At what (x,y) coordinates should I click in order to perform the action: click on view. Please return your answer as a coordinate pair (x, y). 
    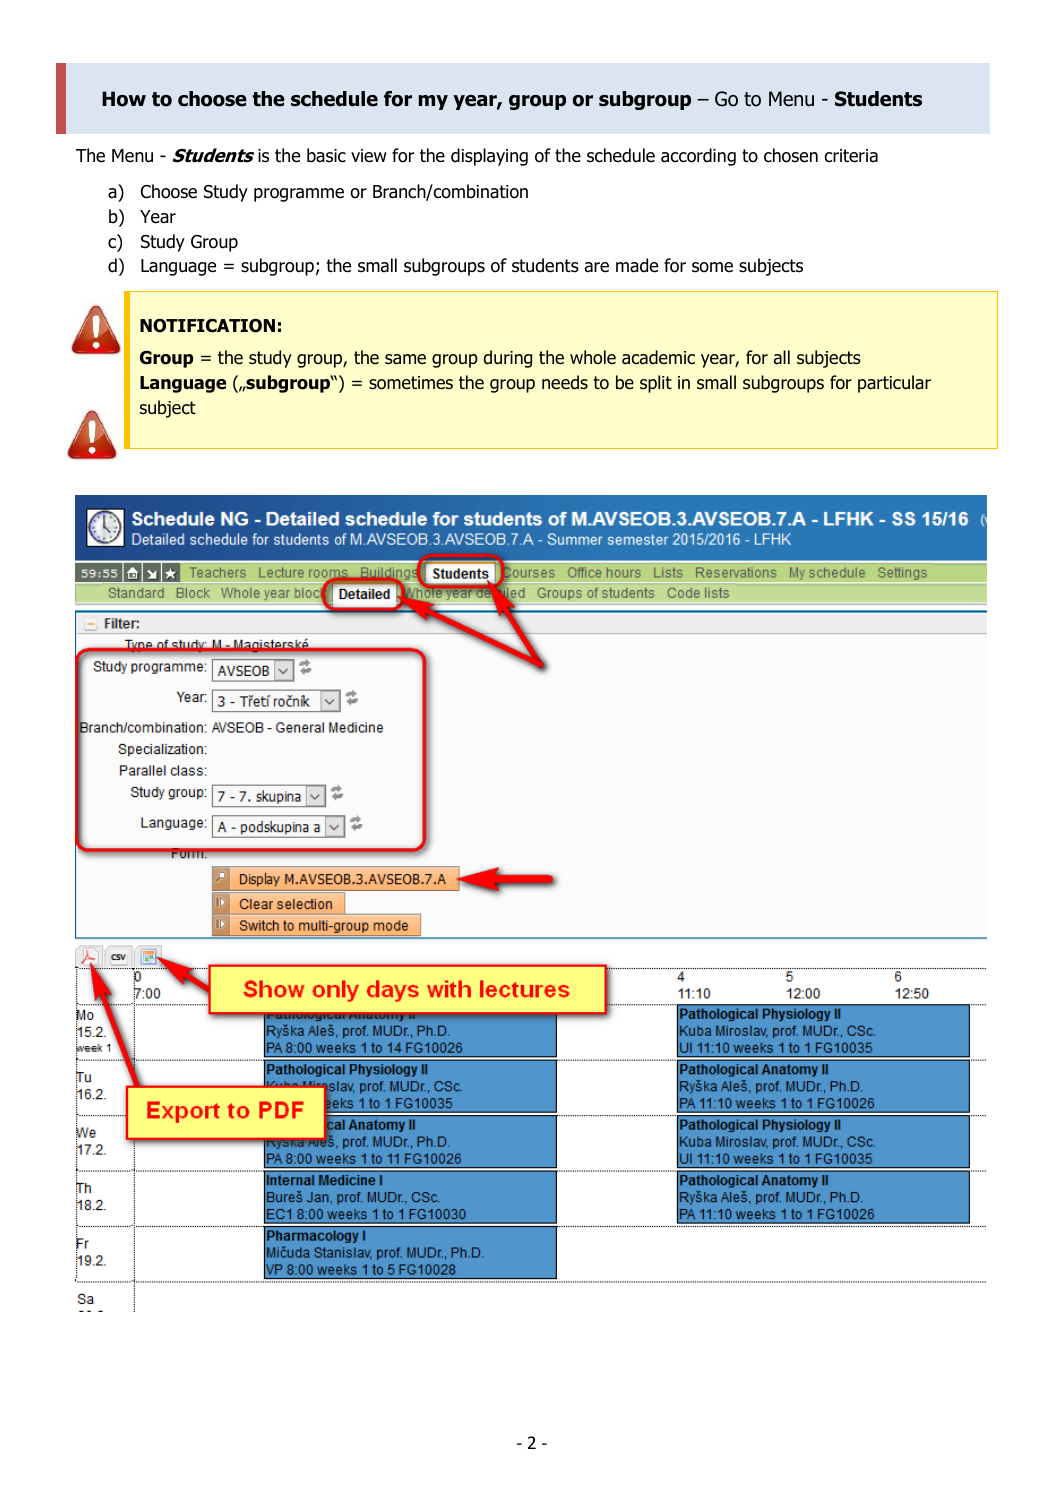
    Looking at the image, I should click on (369, 156).
